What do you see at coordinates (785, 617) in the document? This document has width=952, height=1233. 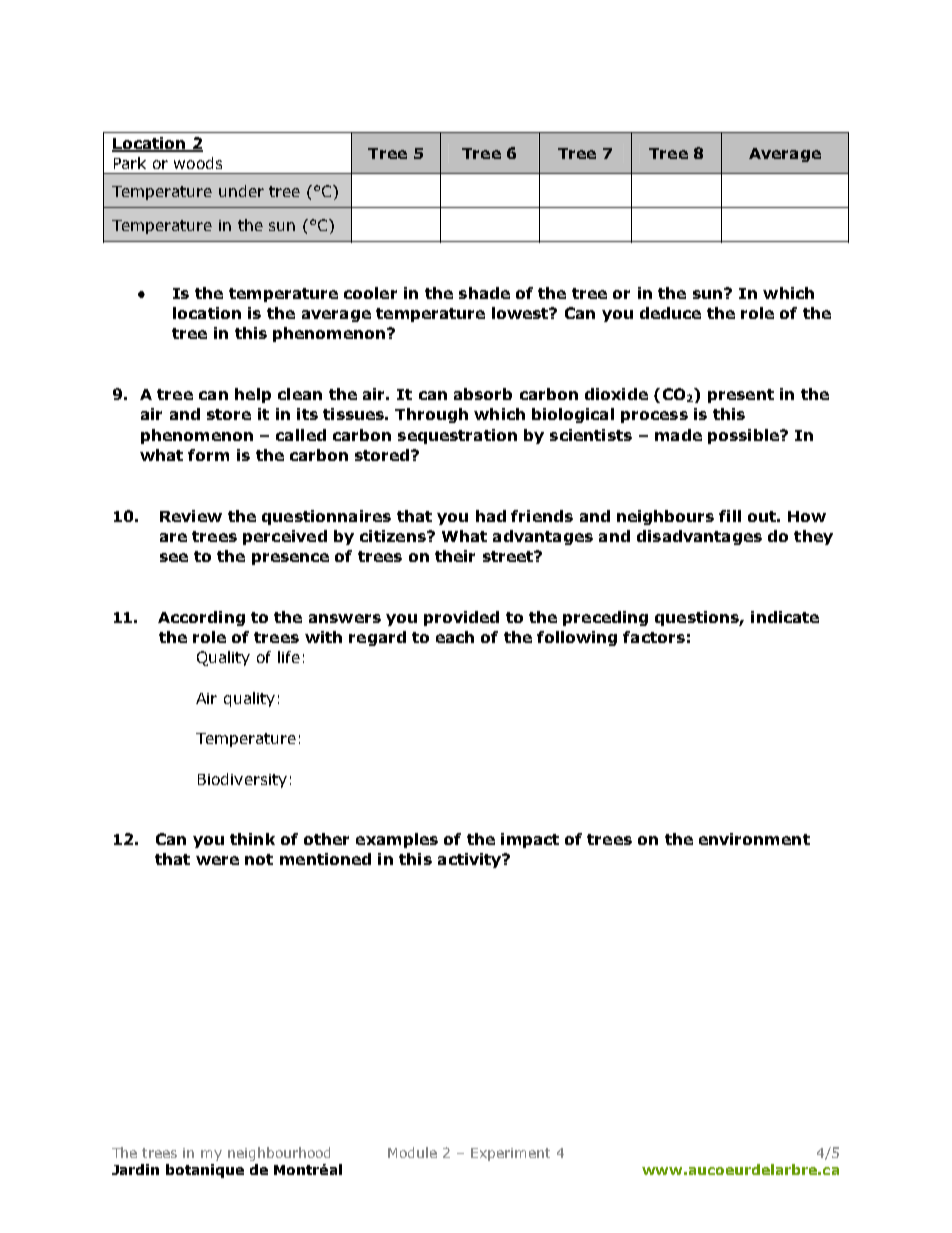 I see `indicate` at bounding box center [785, 617].
